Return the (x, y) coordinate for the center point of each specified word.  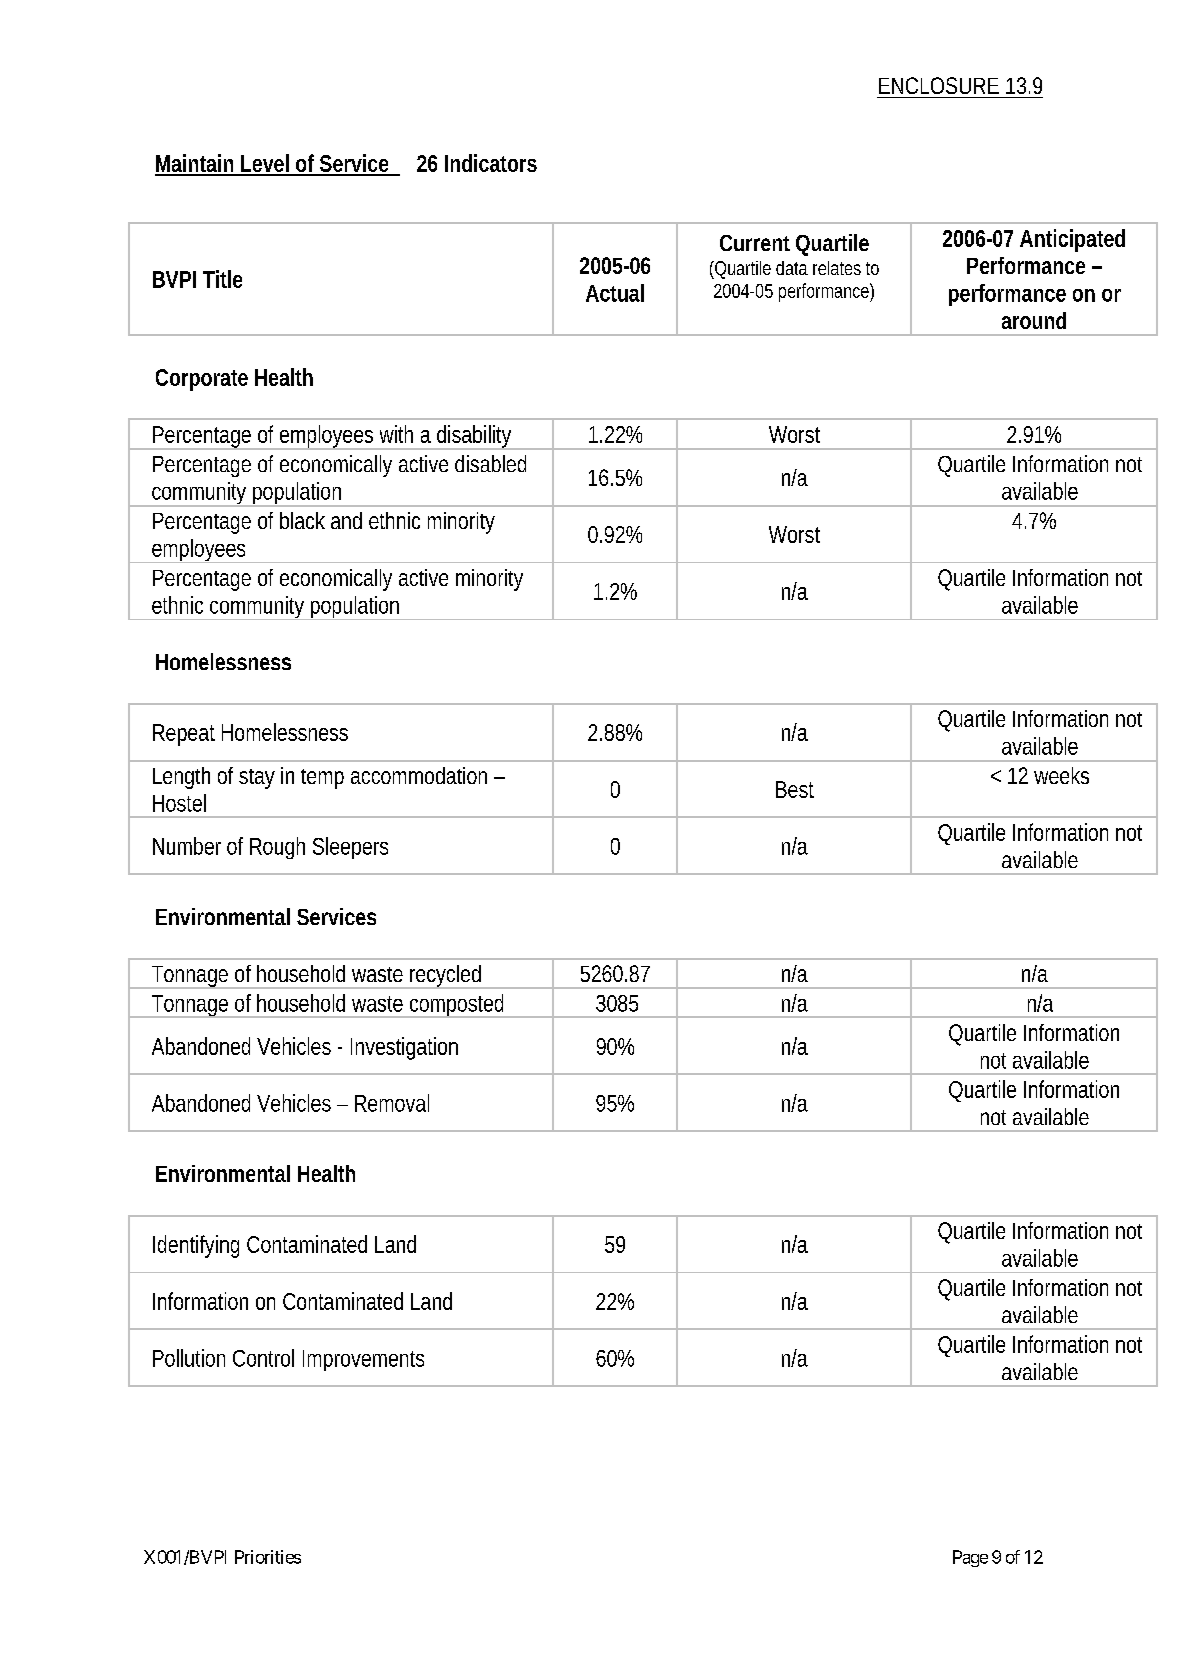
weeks (1061, 775)
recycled (445, 977)
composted (456, 1006)
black (302, 520)
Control (263, 1358)
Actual (615, 293)
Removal (392, 1103)
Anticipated (1072, 240)
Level (264, 164)
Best (795, 789)
